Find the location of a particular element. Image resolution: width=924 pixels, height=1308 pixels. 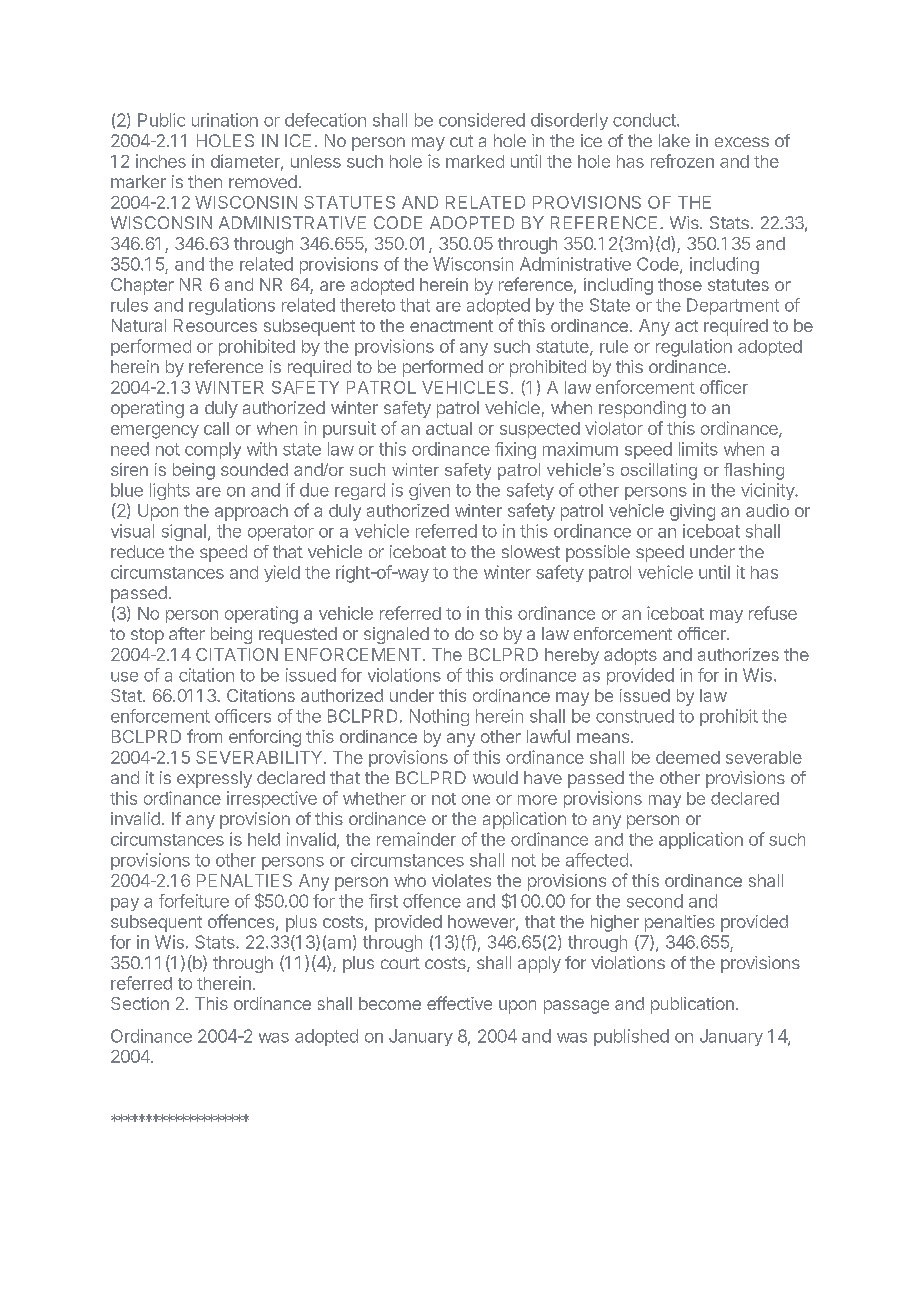

cut is located at coordinates (461, 141).
